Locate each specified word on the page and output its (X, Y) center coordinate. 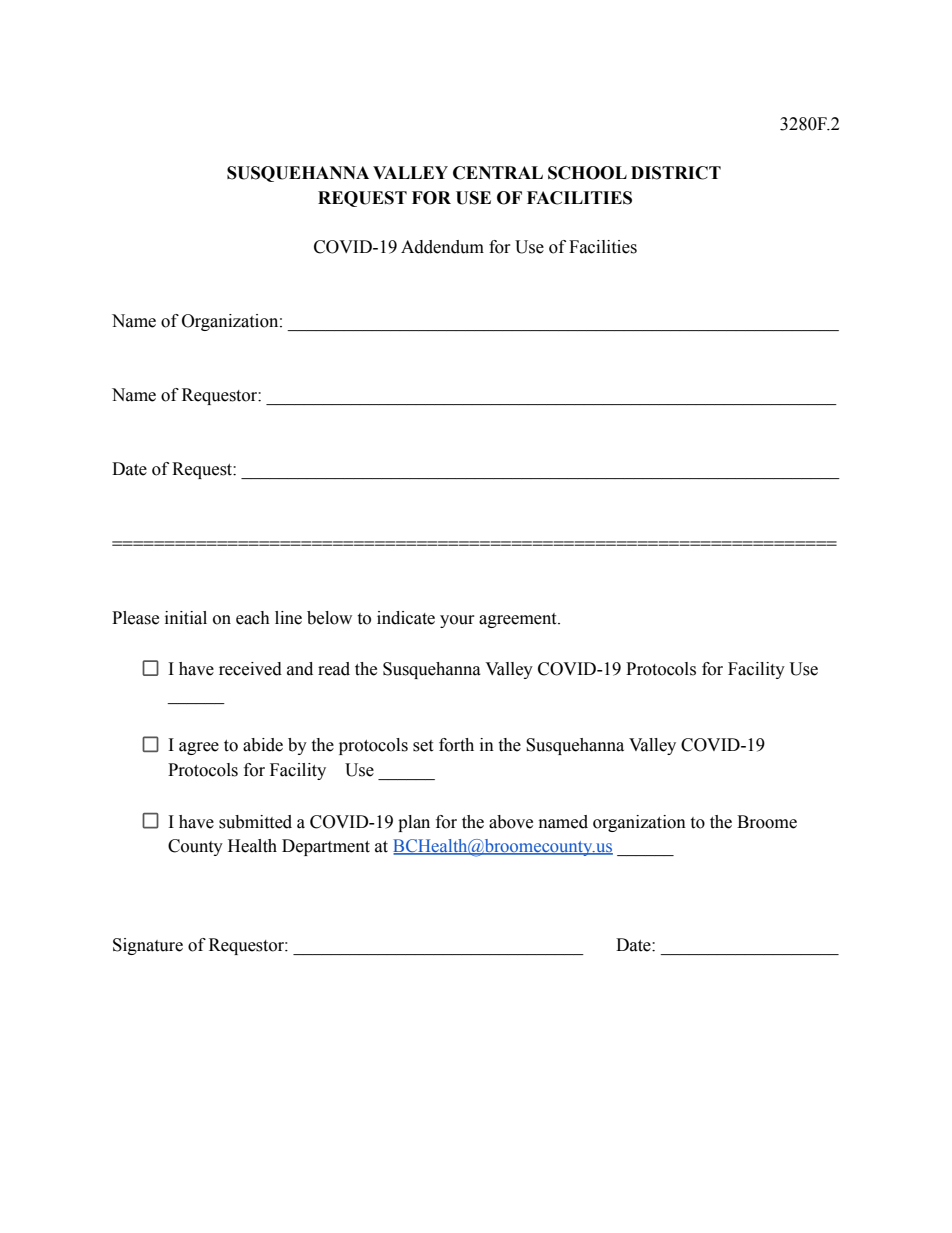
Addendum (442, 247)
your (457, 621)
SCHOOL (587, 173)
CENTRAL (498, 173)
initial (186, 618)
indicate (406, 618)
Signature (148, 946)
